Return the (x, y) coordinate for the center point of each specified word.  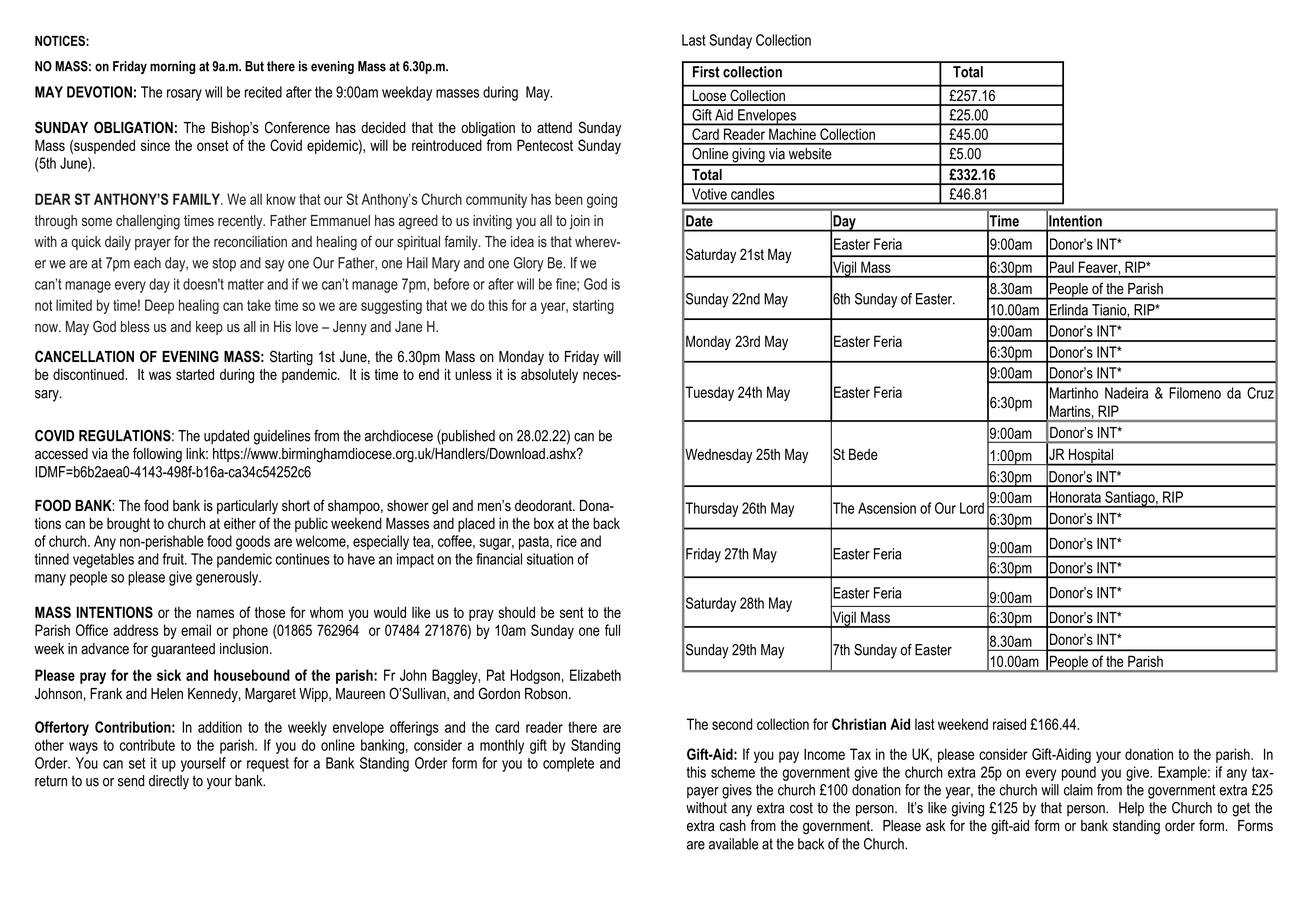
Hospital (1091, 456)
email (196, 630)
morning (172, 67)
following (157, 455)
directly (169, 782)
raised (1009, 724)
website (810, 154)
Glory (528, 264)
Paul (1062, 267)
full (612, 630)
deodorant (544, 506)
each (147, 263)
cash (733, 826)
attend (554, 128)
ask (935, 826)
